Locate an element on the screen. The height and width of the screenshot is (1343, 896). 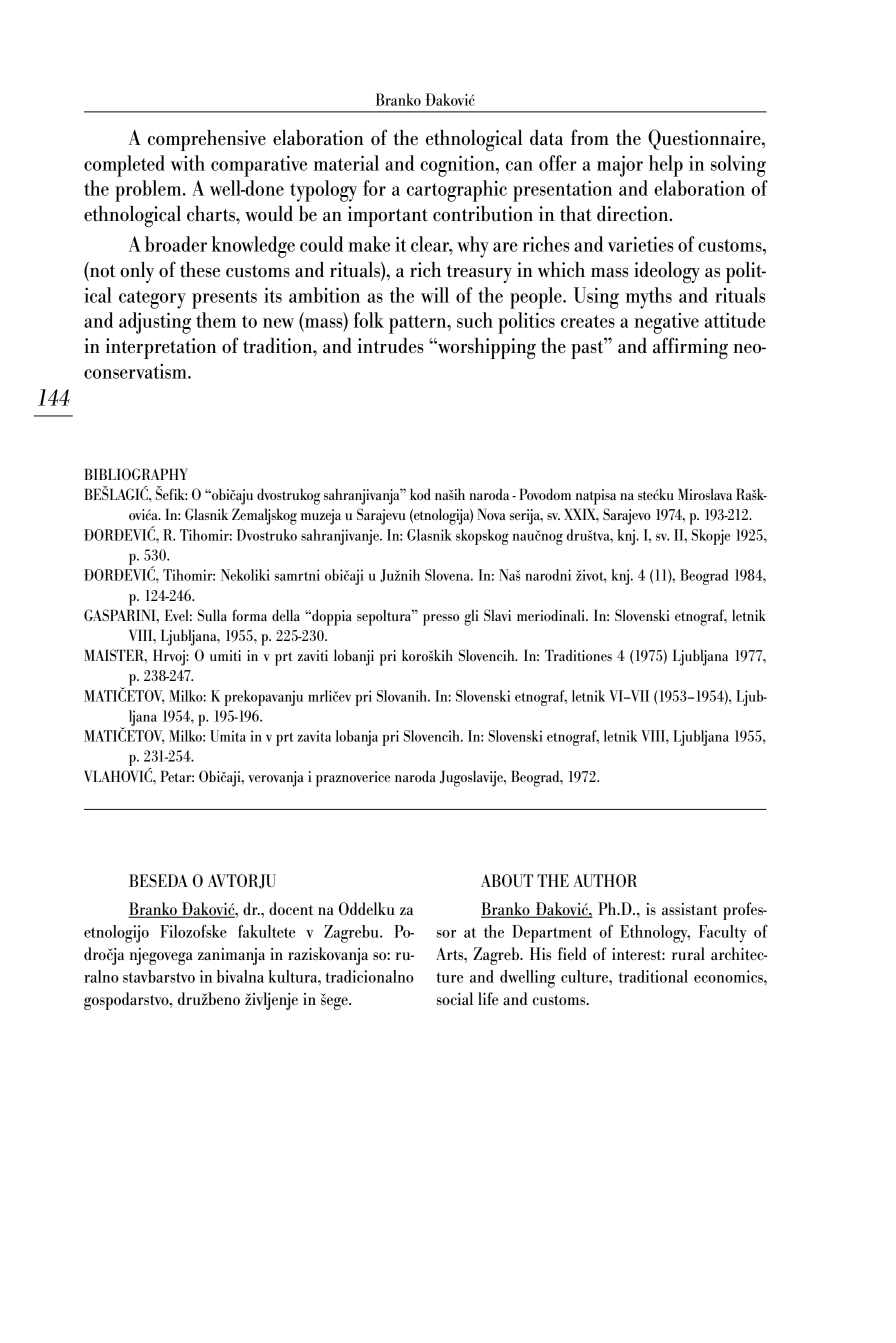
social is located at coordinates (455, 998).
